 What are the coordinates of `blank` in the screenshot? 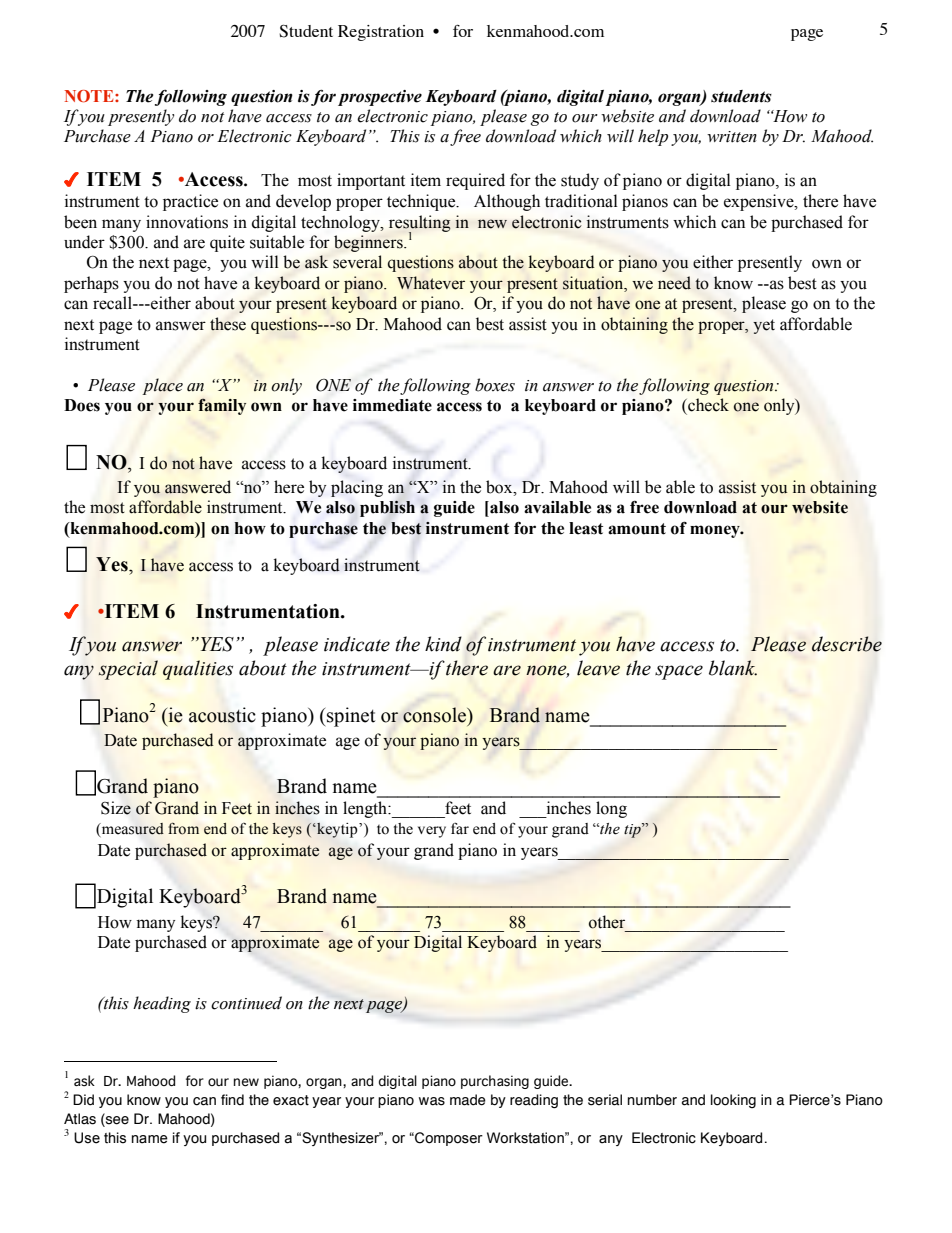 It's located at (733, 668).
